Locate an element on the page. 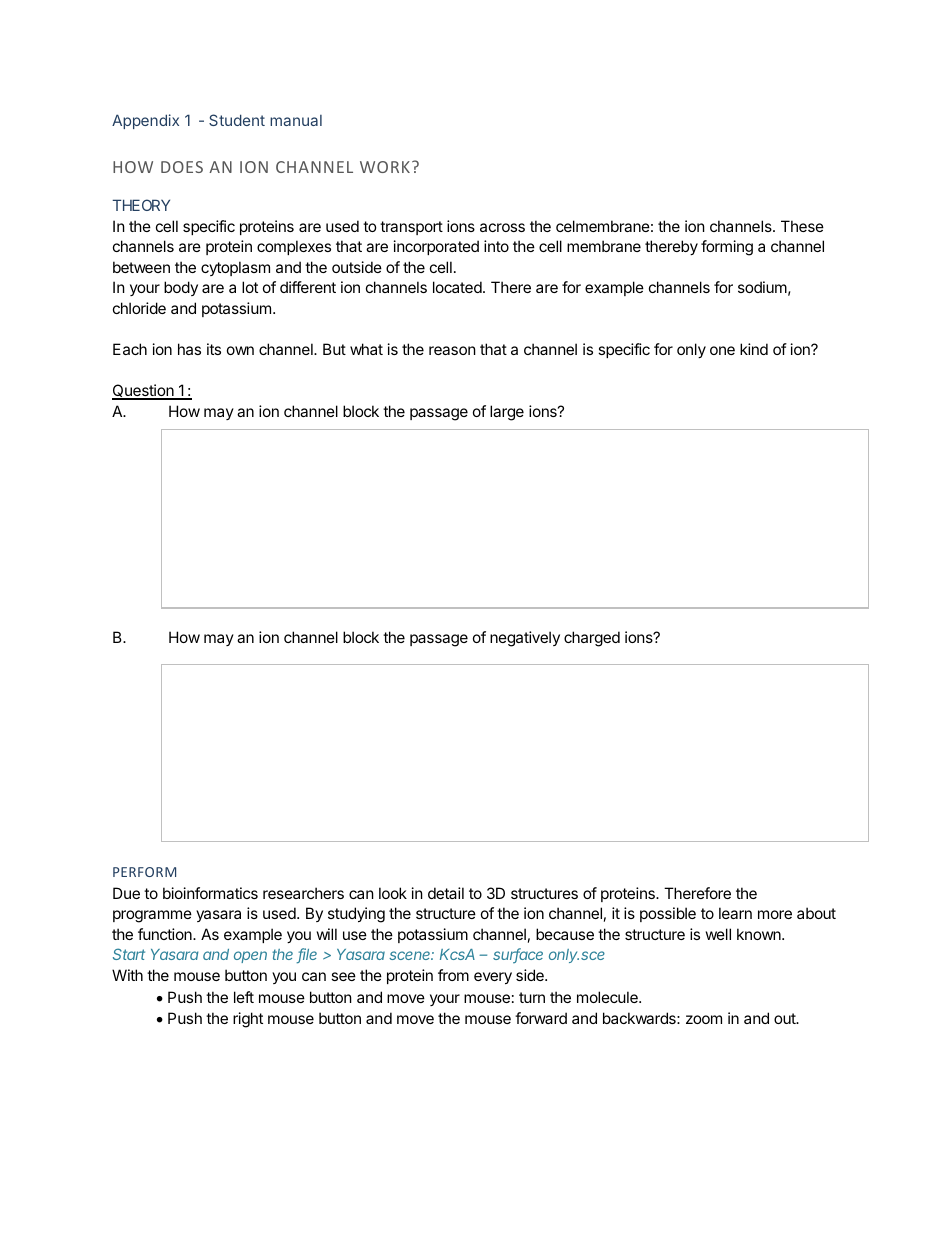  DOES is located at coordinates (182, 167).
